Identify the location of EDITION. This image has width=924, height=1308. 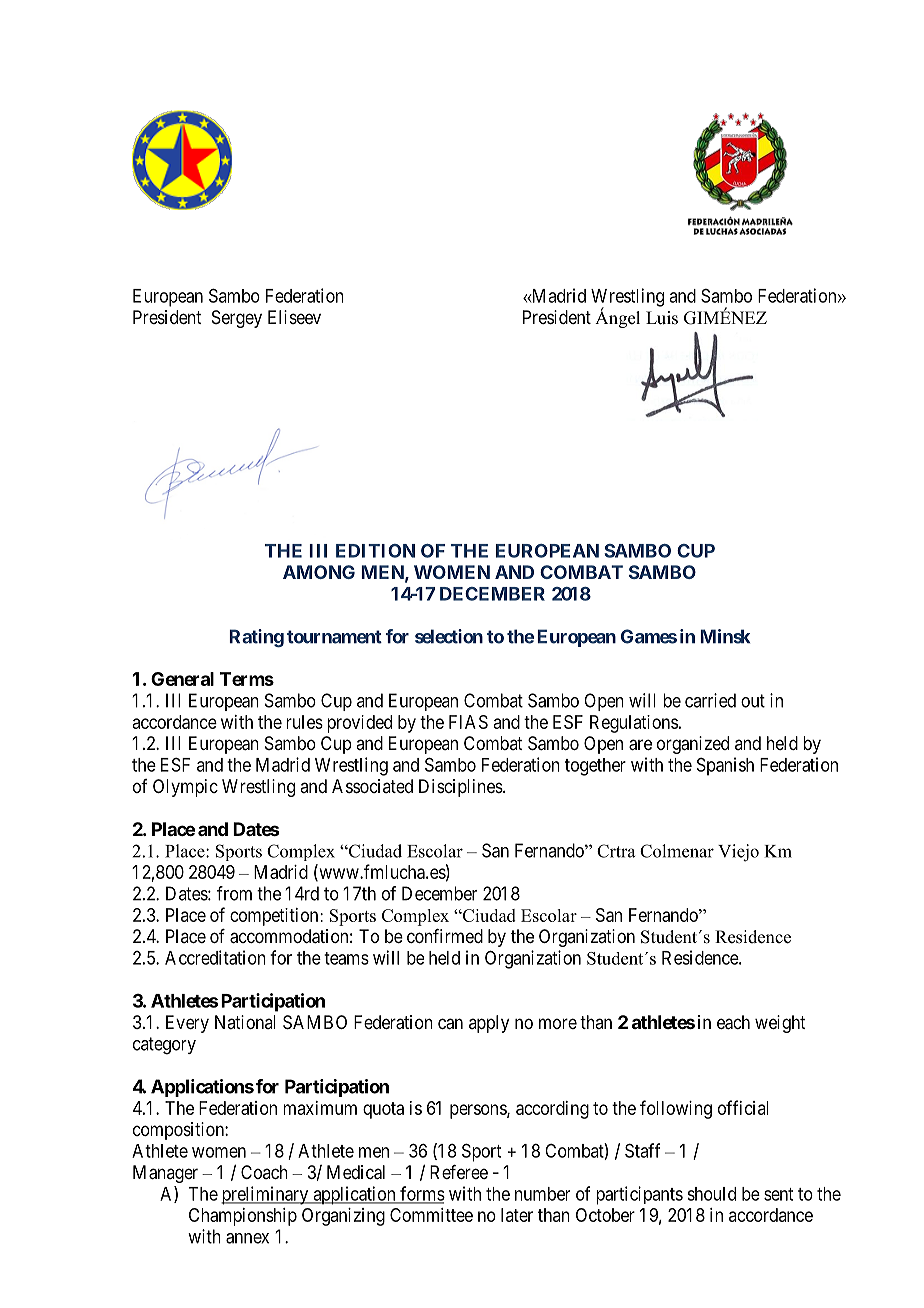
(375, 551).
